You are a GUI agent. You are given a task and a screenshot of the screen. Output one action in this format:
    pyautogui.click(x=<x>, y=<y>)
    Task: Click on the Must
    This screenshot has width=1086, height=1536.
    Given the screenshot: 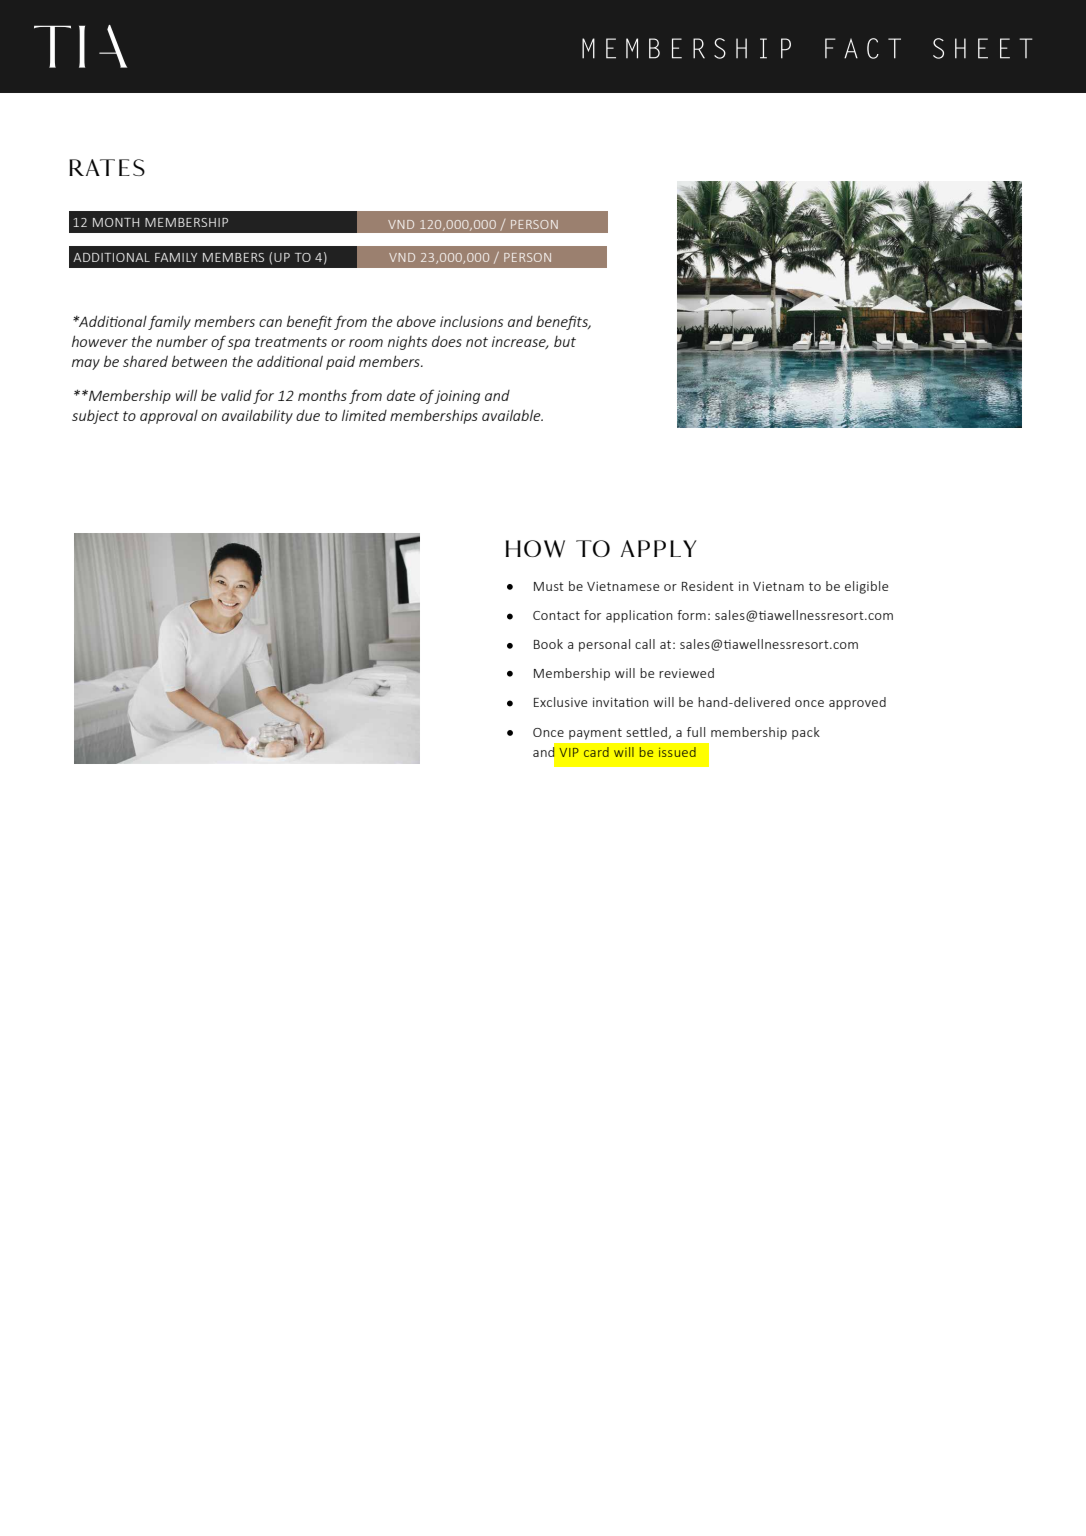 What is the action you would take?
    pyautogui.click(x=549, y=586)
